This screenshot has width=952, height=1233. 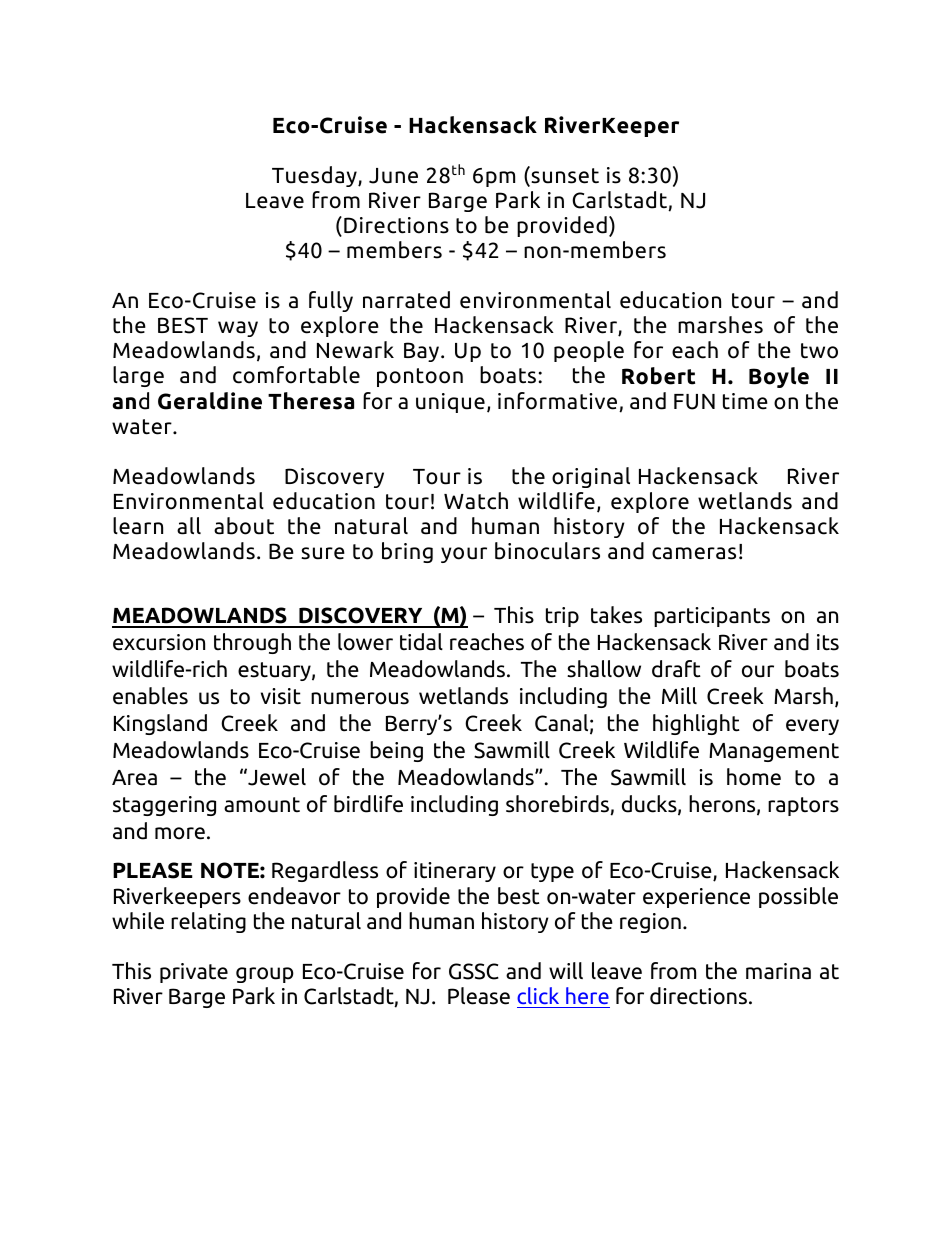 I want to click on private, so click(x=194, y=973).
